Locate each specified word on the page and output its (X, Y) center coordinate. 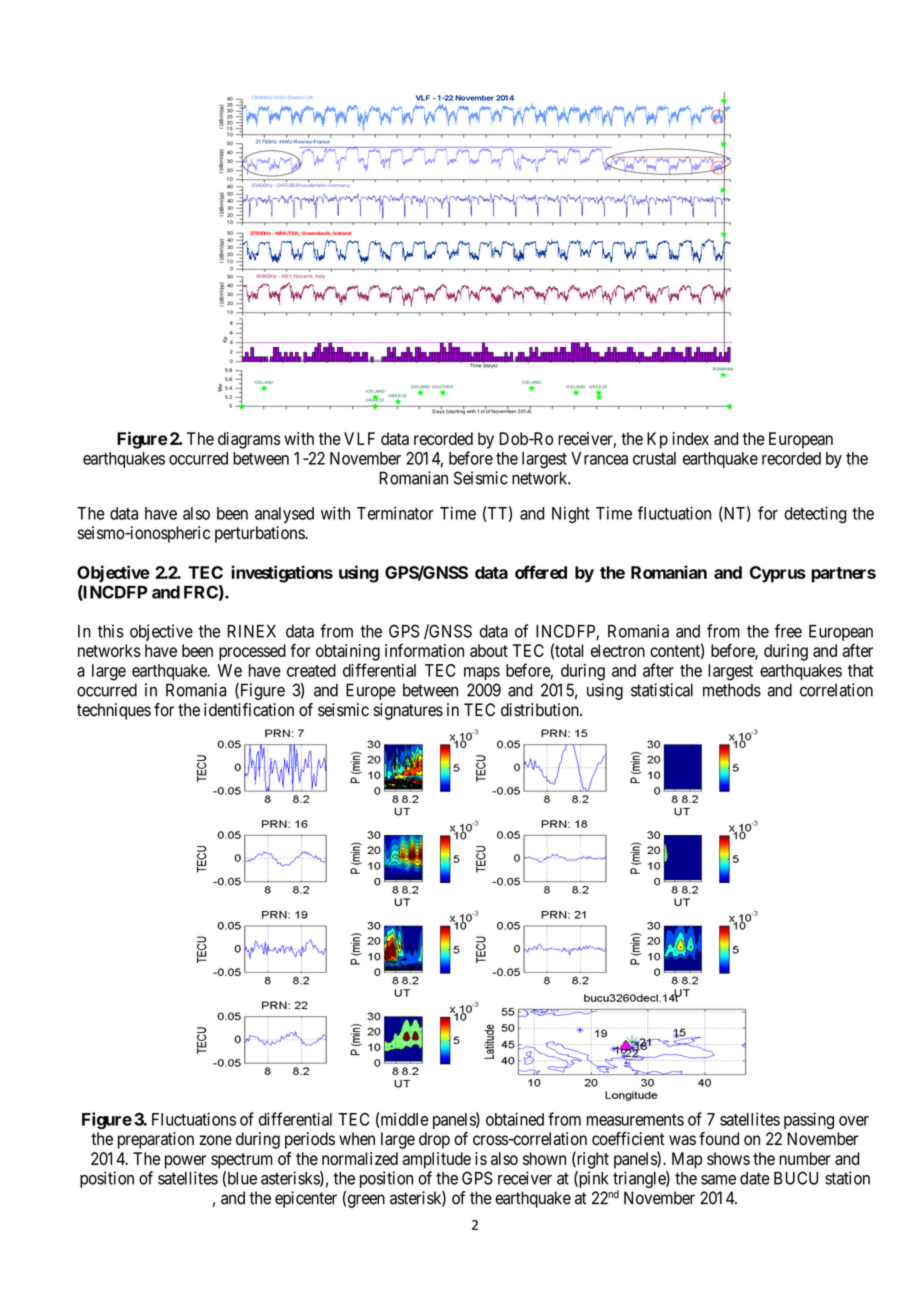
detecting (815, 515)
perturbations (260, 534)
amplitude (436, 1160)
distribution (541, 710)
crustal (654, 458)
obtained (515, 1119)
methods (732, 690)
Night (571, 515)
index (690, 438)
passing (809, 1121)
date (755, 1178)
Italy (320, 277)
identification (249, 710)
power (185, 1162)
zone (215, 1140)
